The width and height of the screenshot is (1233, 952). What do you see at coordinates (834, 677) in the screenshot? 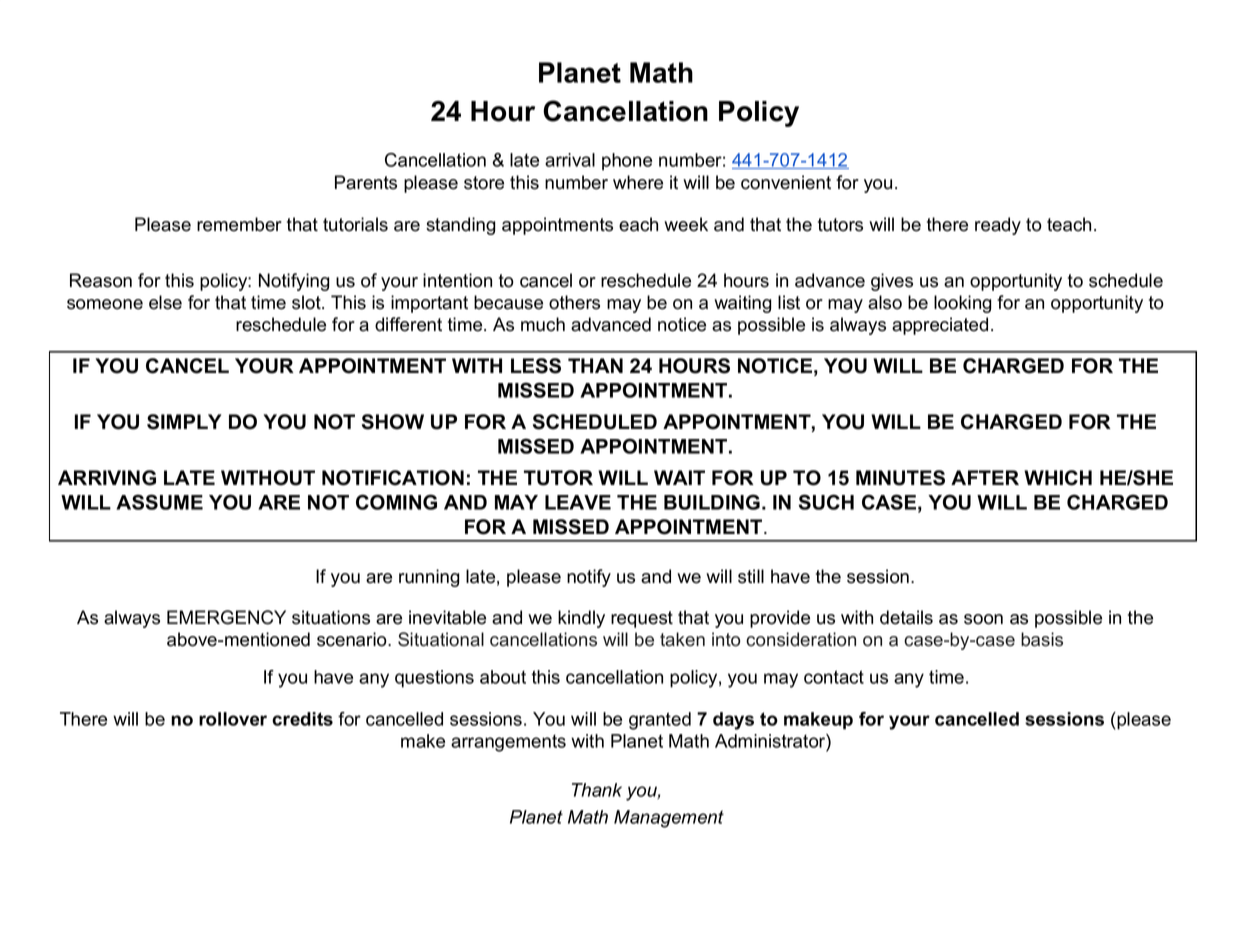
I see `contact` at bounding box center [834, 677].
